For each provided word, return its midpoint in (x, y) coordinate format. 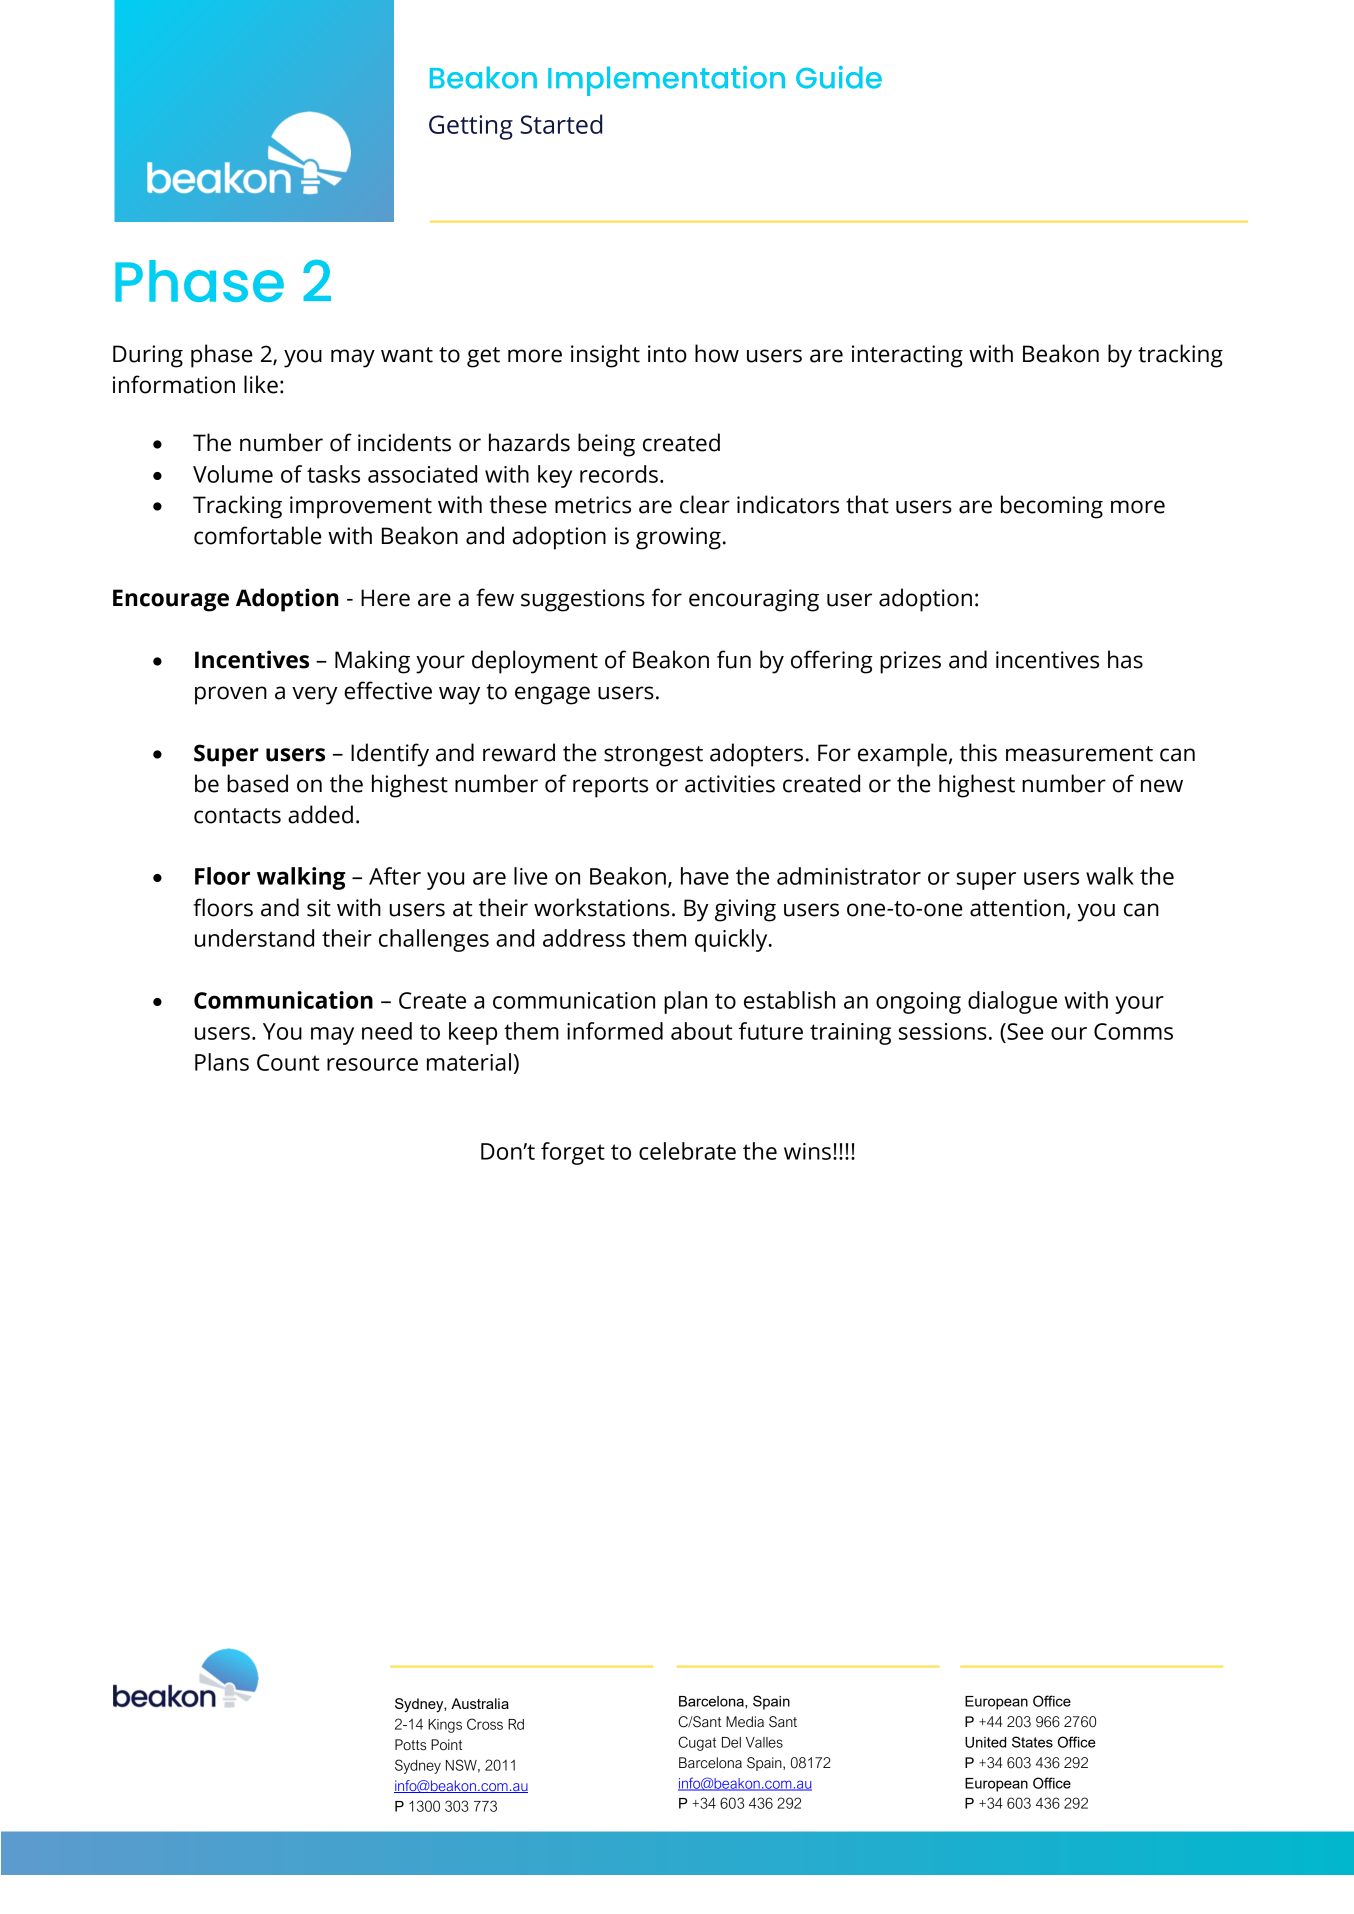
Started (561, 124)
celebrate (687, 1151)
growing (678, 538)
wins (807, 1151)
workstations (602, 907)
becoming (1052, 507)
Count (288, 1062)
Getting (471, 127)
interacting (907, 356)
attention (1017, 908)
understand (254, 938)
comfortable (258, 535)
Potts (410, 1745)
